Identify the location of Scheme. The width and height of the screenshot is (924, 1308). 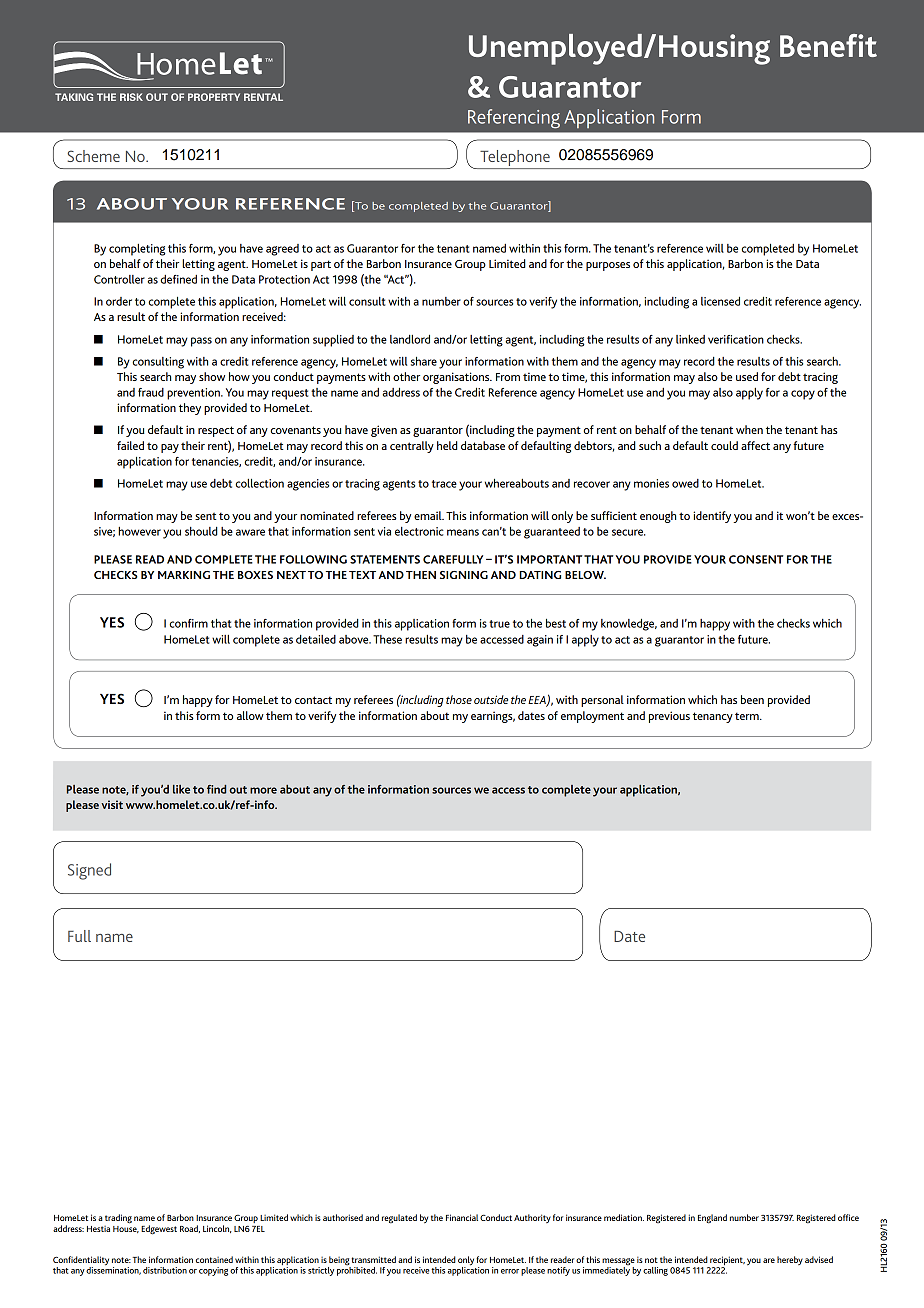
(93, 156).
